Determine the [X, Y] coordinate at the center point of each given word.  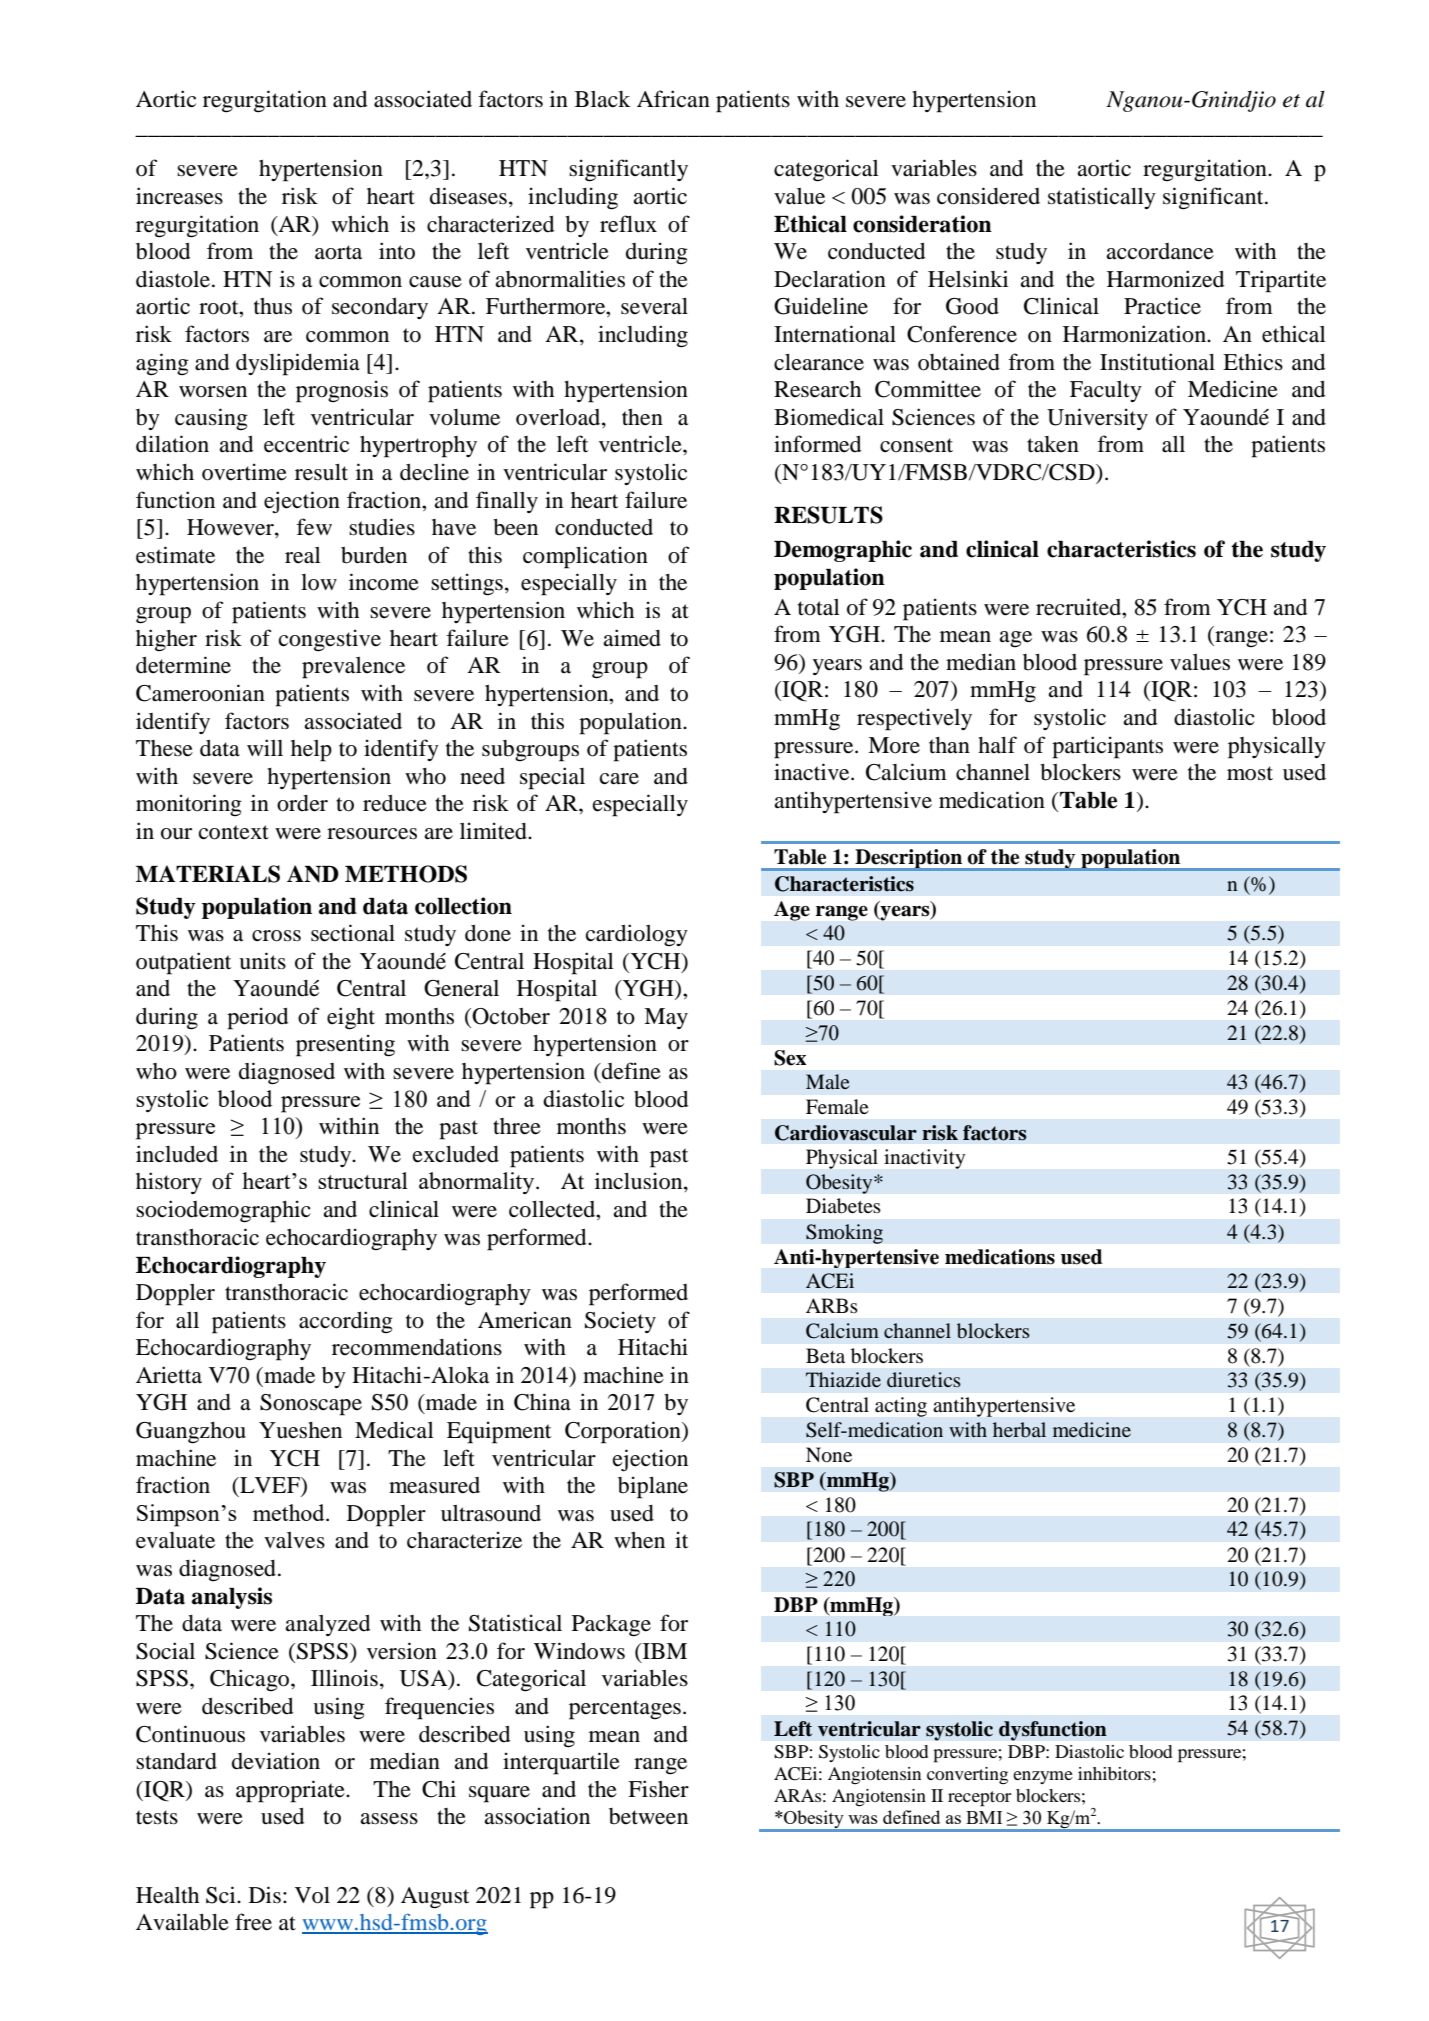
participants [1107, 747]
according [346, 1322]
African [673, 99]
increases [179, 196]
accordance [1160, 251]
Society [620, 1322]
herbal [1019, 1429]
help [311, 751]
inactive [813, 772]
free [253, 1922]
